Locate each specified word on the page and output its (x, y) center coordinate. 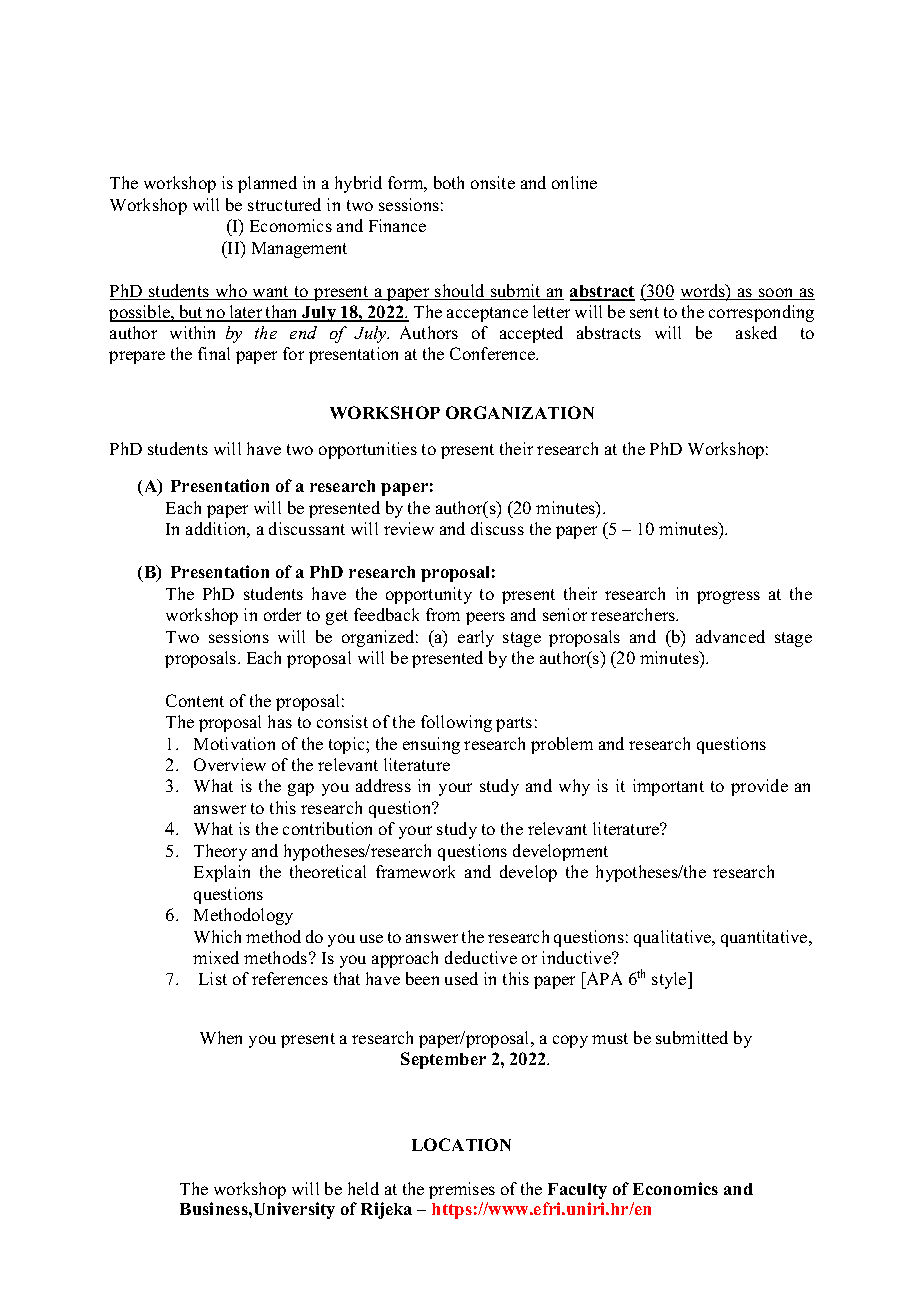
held (363, 1188)
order (282, 614)
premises (462, 1190)
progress (728, 597)
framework (415, 871)
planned (267, 184)
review (409, 528)
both (449, 182)
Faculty (577, 1191)
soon (776, 294)
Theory (220, 852)
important (668, 787)
